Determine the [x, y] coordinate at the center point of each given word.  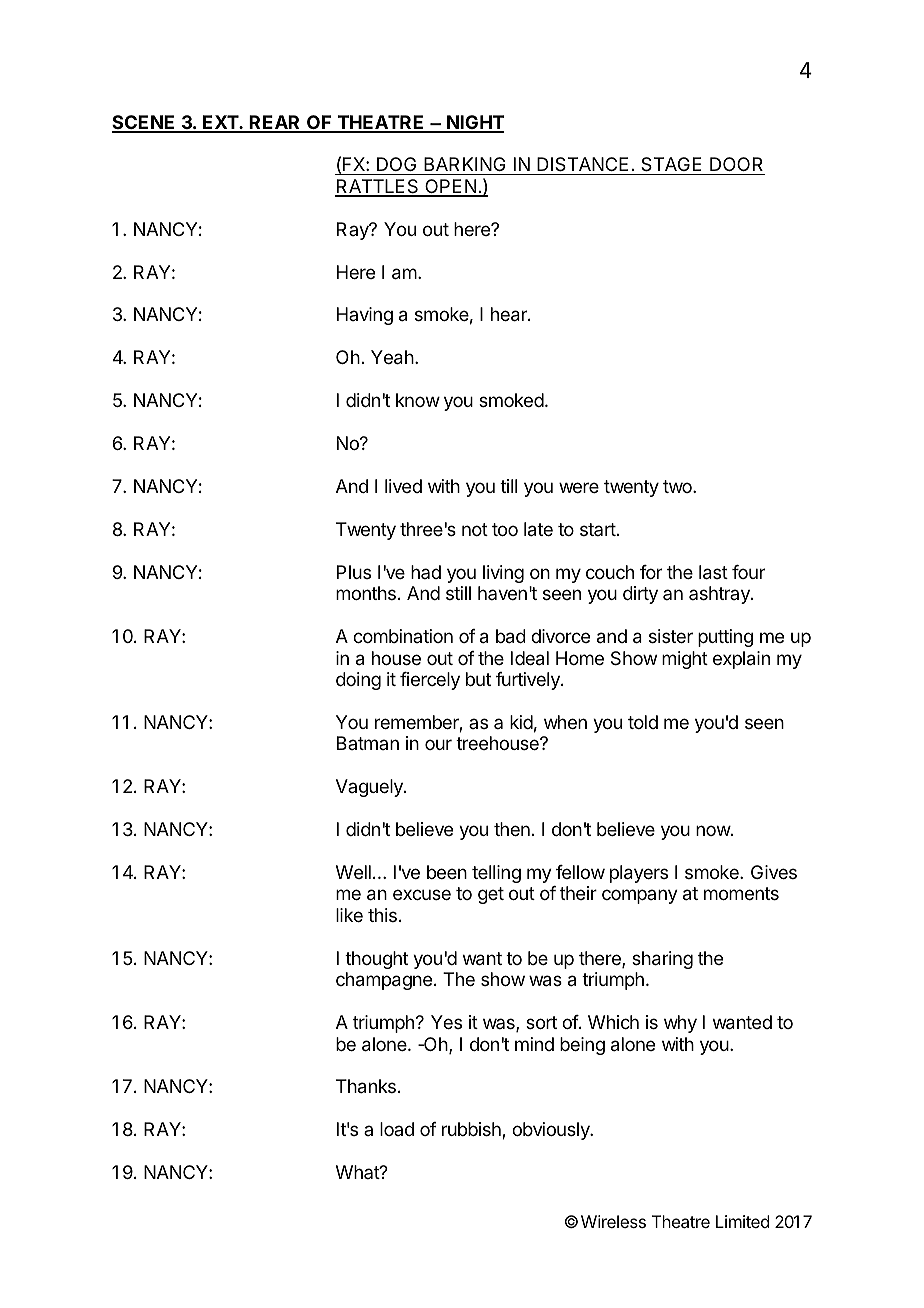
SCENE [145, 123]
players [639, 874]
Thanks [366, 1086]
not [475, 529]
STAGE [672, 166]
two [678, 486]
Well [353, 872]
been [447, 872]
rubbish [472, 1130]
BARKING [465, 166]
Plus [354, 572]
